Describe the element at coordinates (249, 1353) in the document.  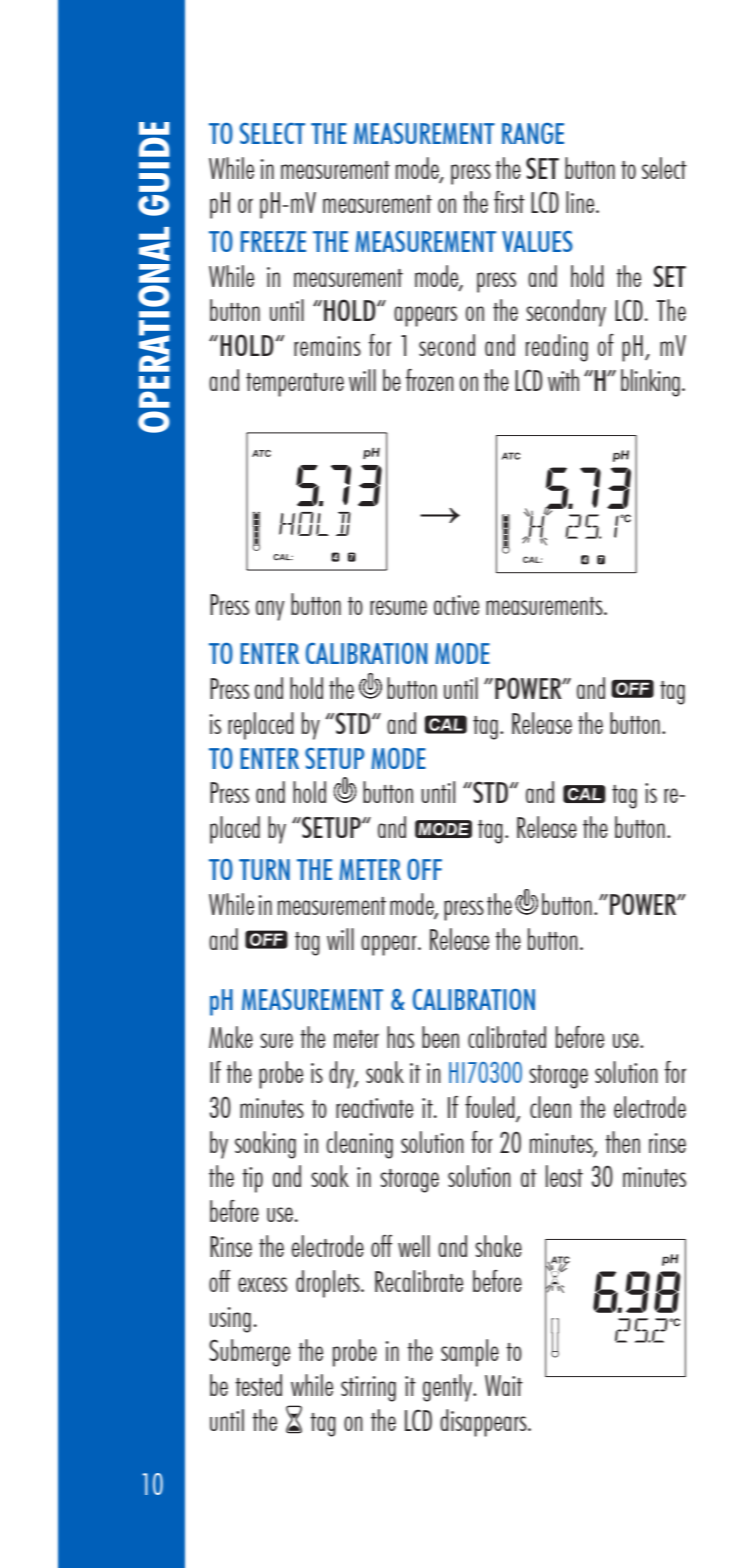
I see `Submerge` at that location.
